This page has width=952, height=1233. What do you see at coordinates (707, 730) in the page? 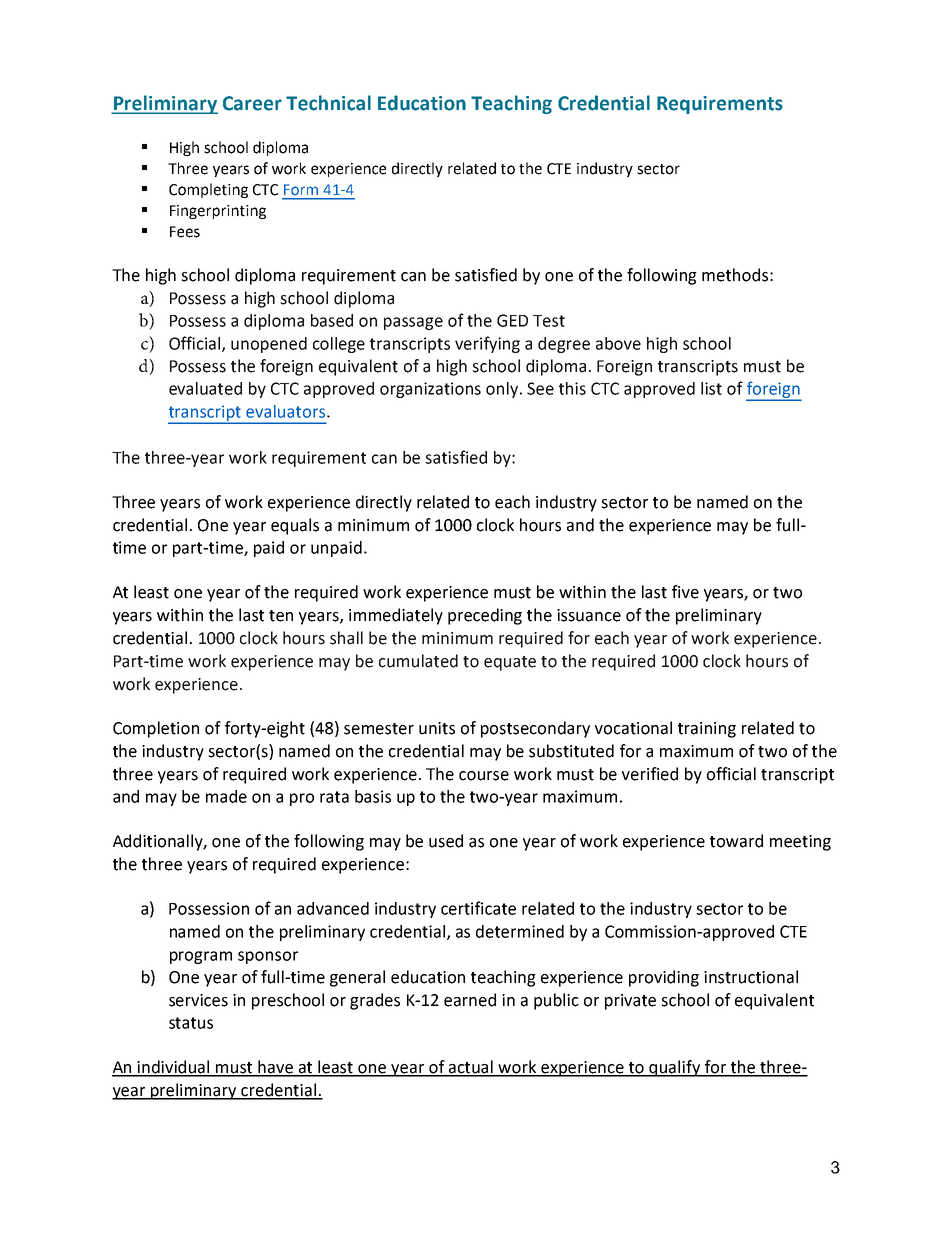
I see `training` at bounding box center [707, 730].
